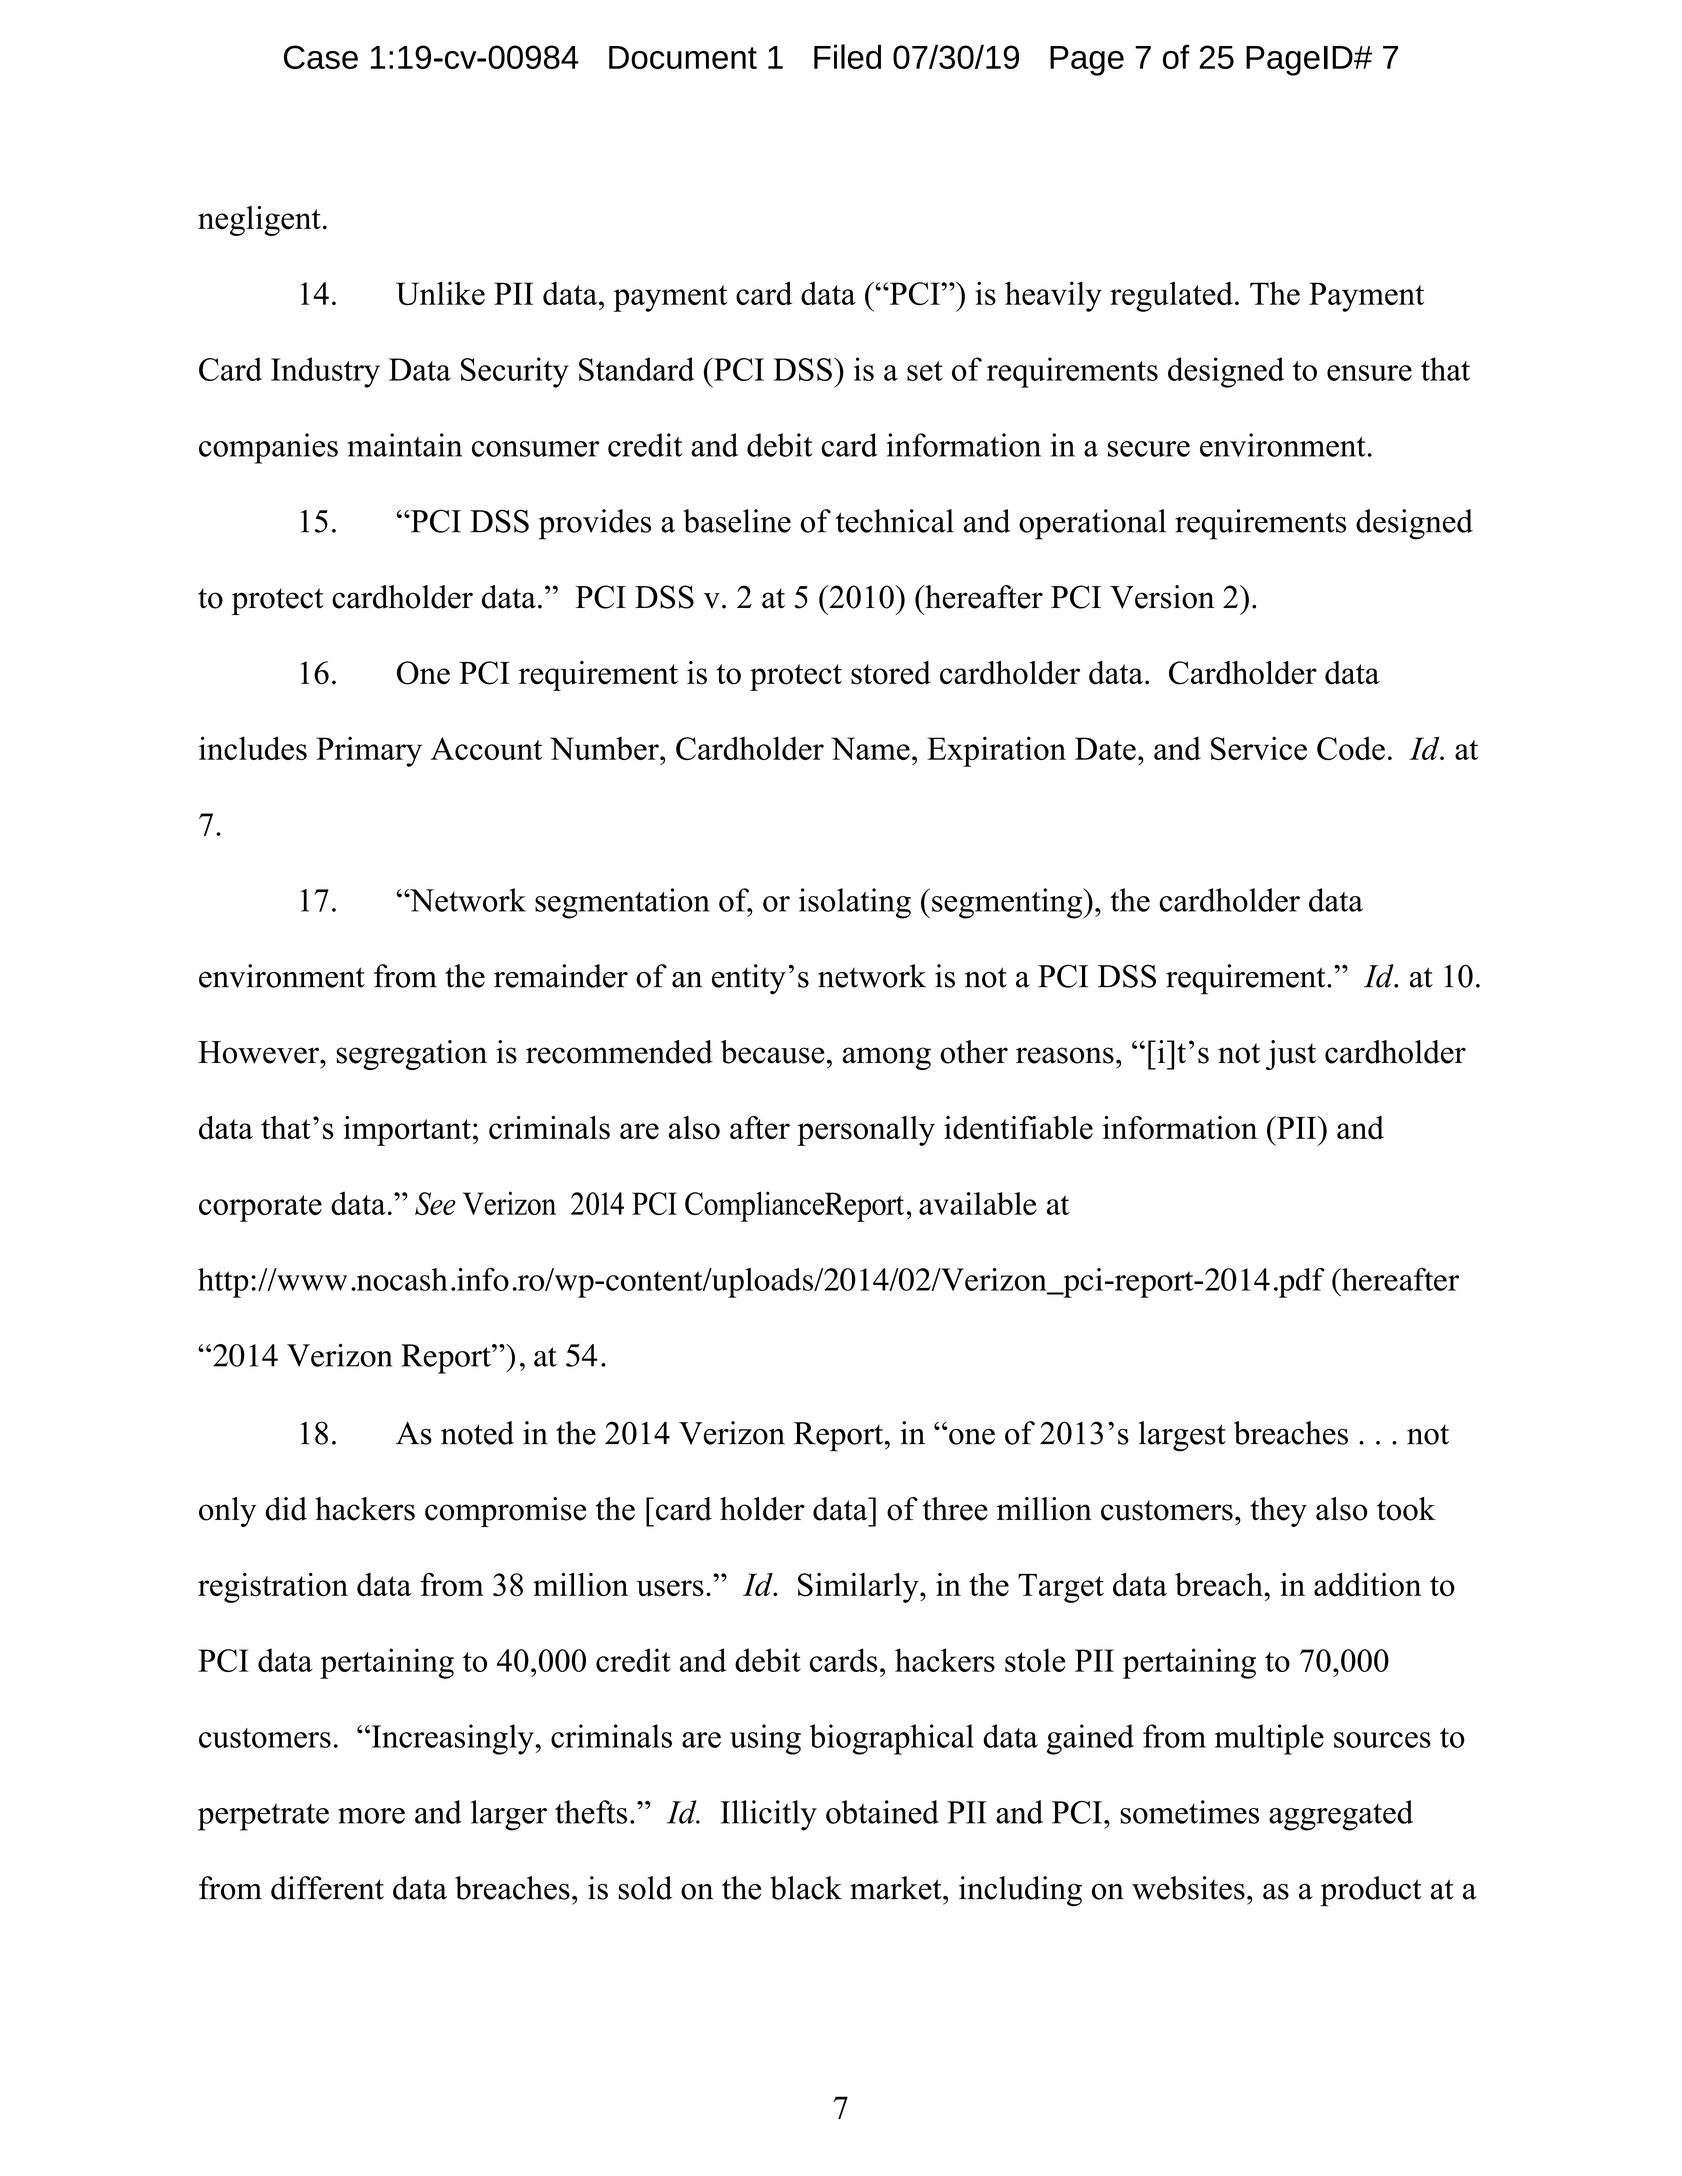 Image resolution: width=1682 pixels, height=2176 pixels. I want to click on Filed, so click(847, 56).
